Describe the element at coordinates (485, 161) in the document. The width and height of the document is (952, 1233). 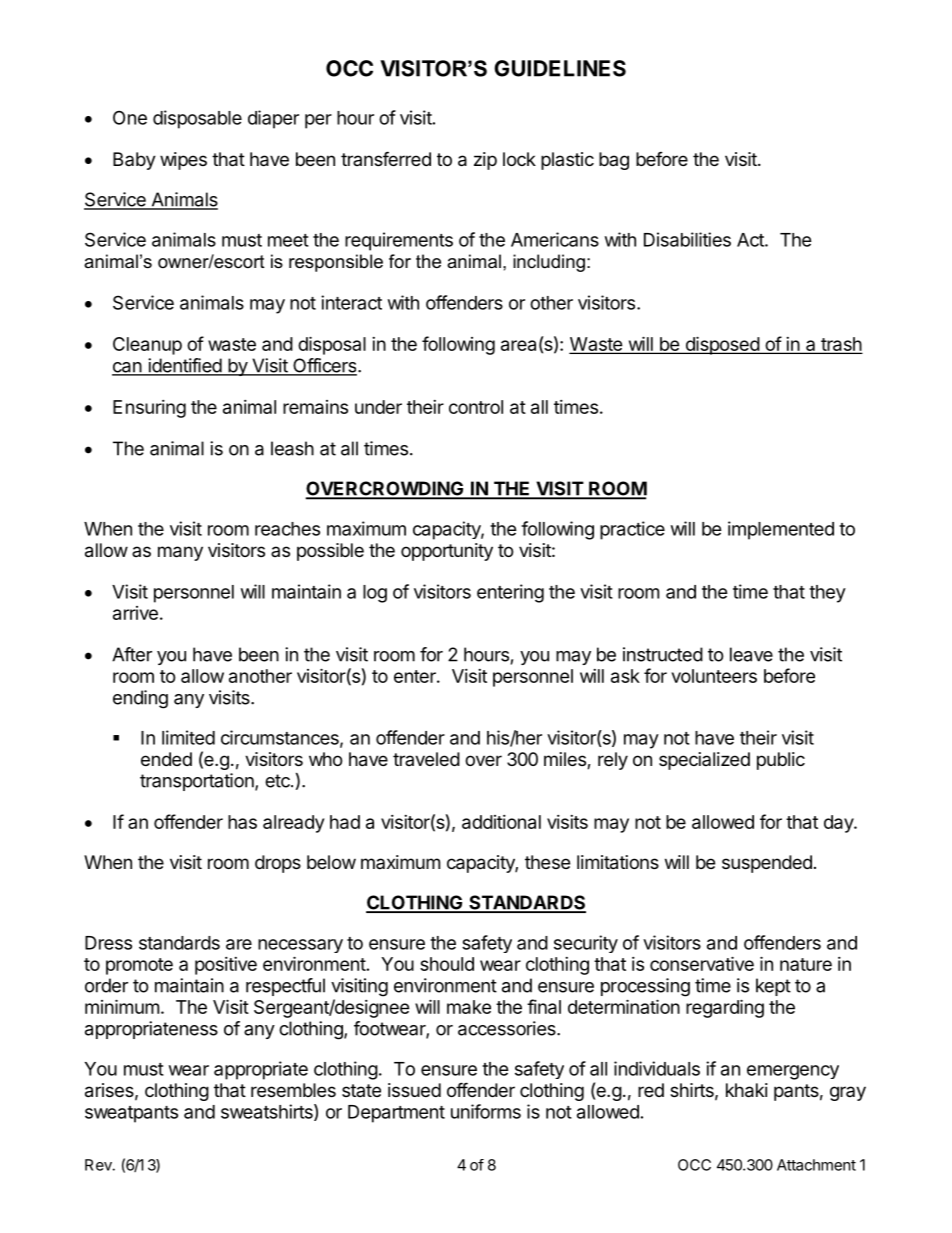
I see `zip` at that location.
